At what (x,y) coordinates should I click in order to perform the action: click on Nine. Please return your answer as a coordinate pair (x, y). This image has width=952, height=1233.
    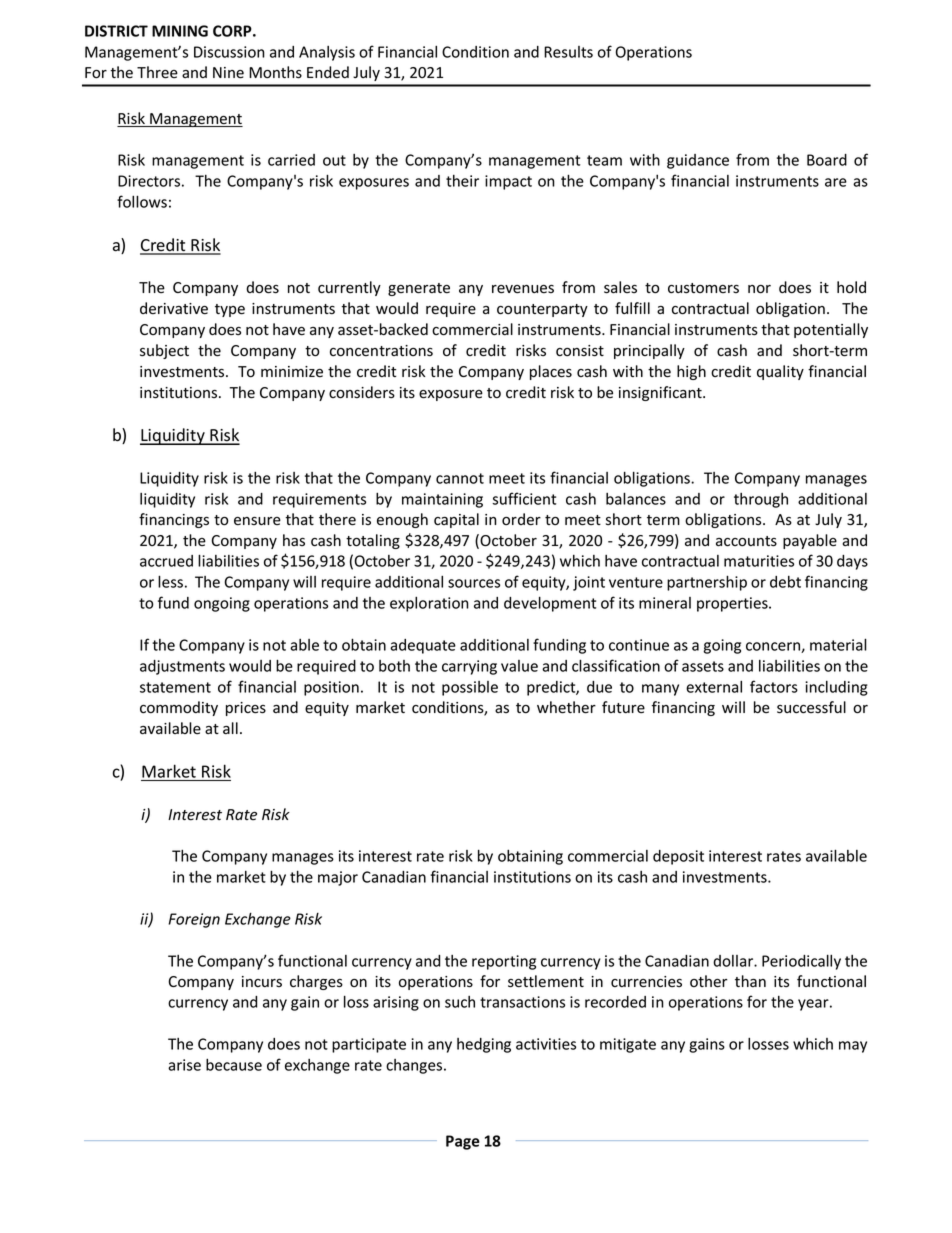
    Looking at the image, I should click on (228, 73).
